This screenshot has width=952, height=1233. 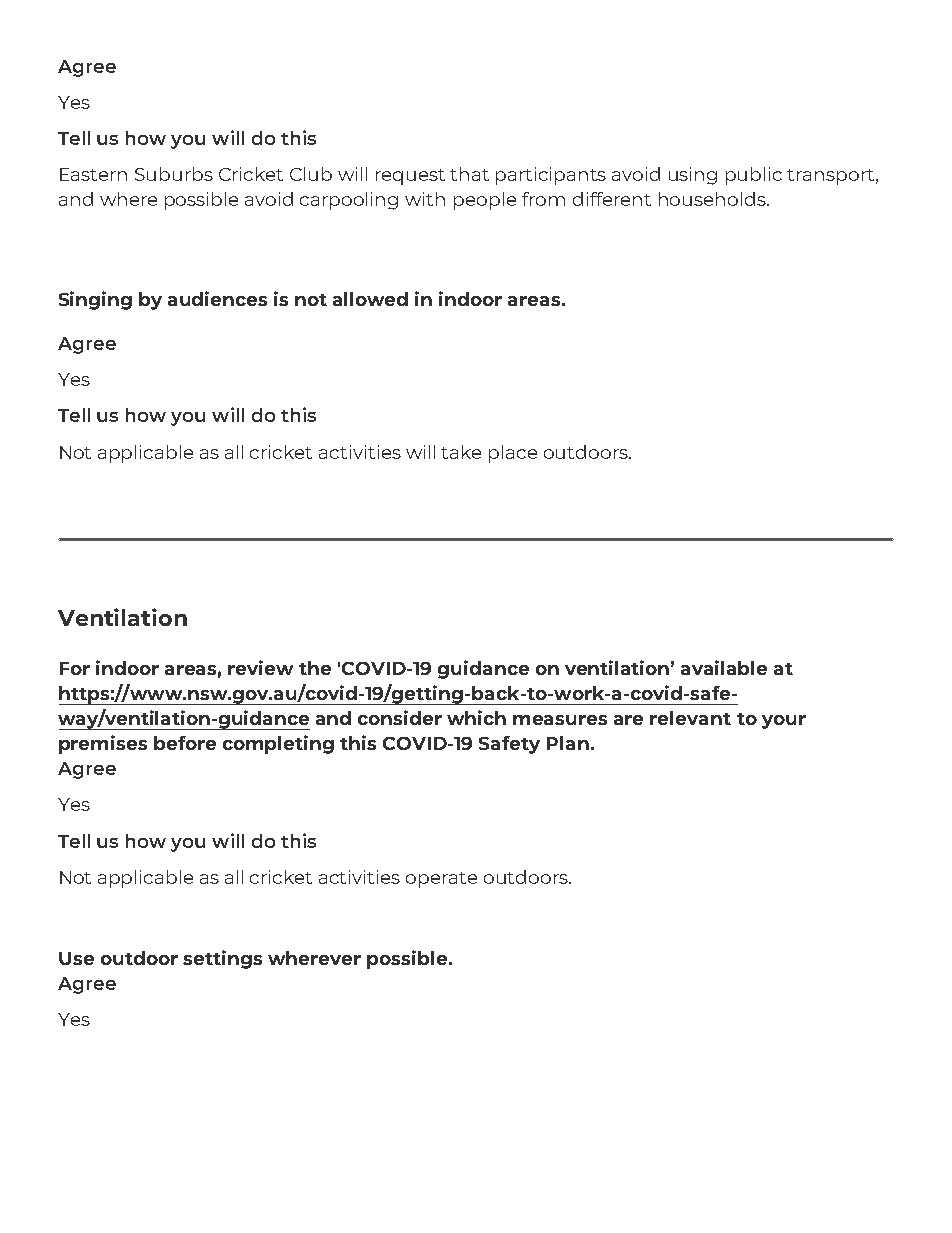 I want to click on Suburbs, so click(x=174, y=174).
